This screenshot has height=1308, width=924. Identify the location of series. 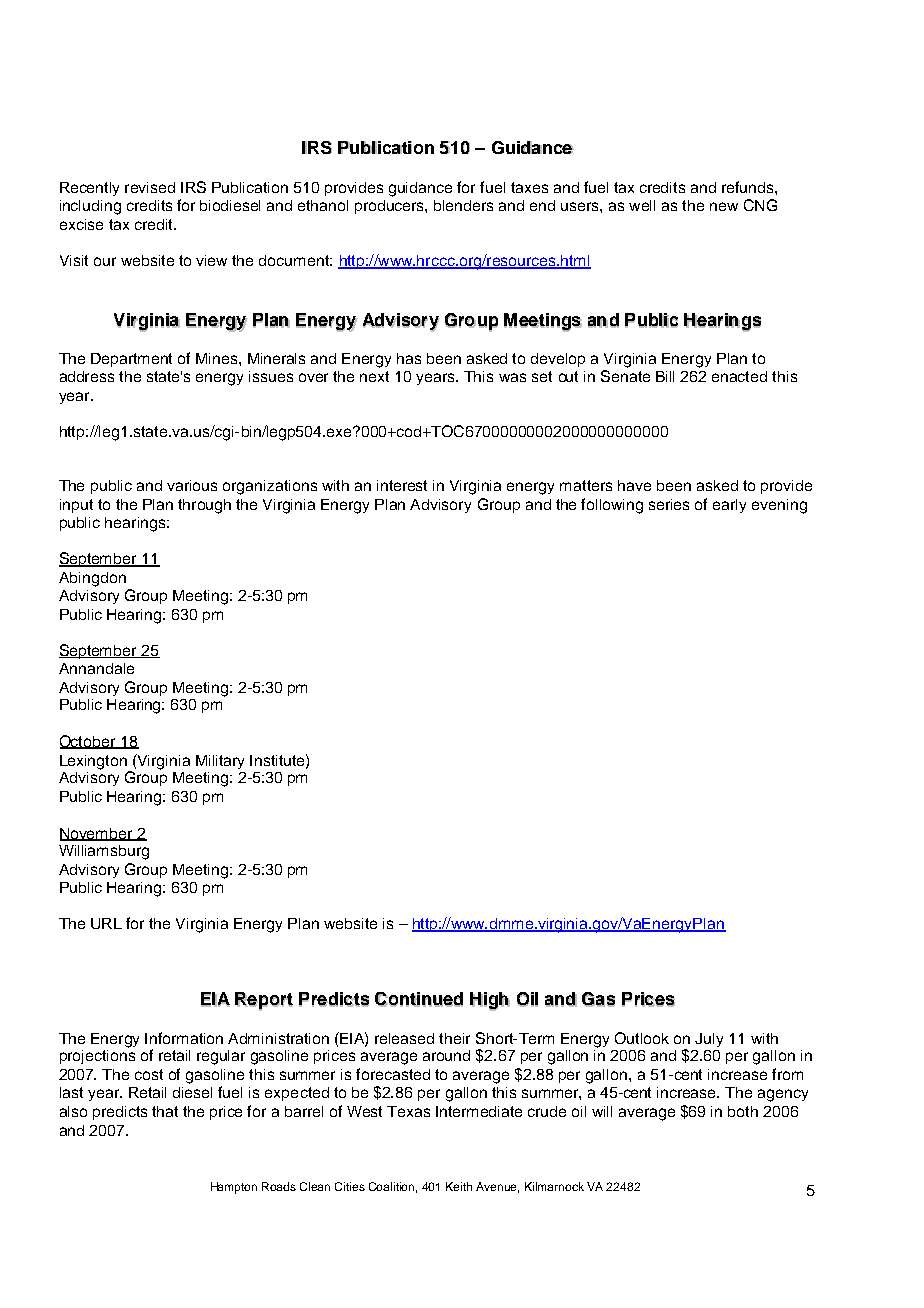
(669, 504).
